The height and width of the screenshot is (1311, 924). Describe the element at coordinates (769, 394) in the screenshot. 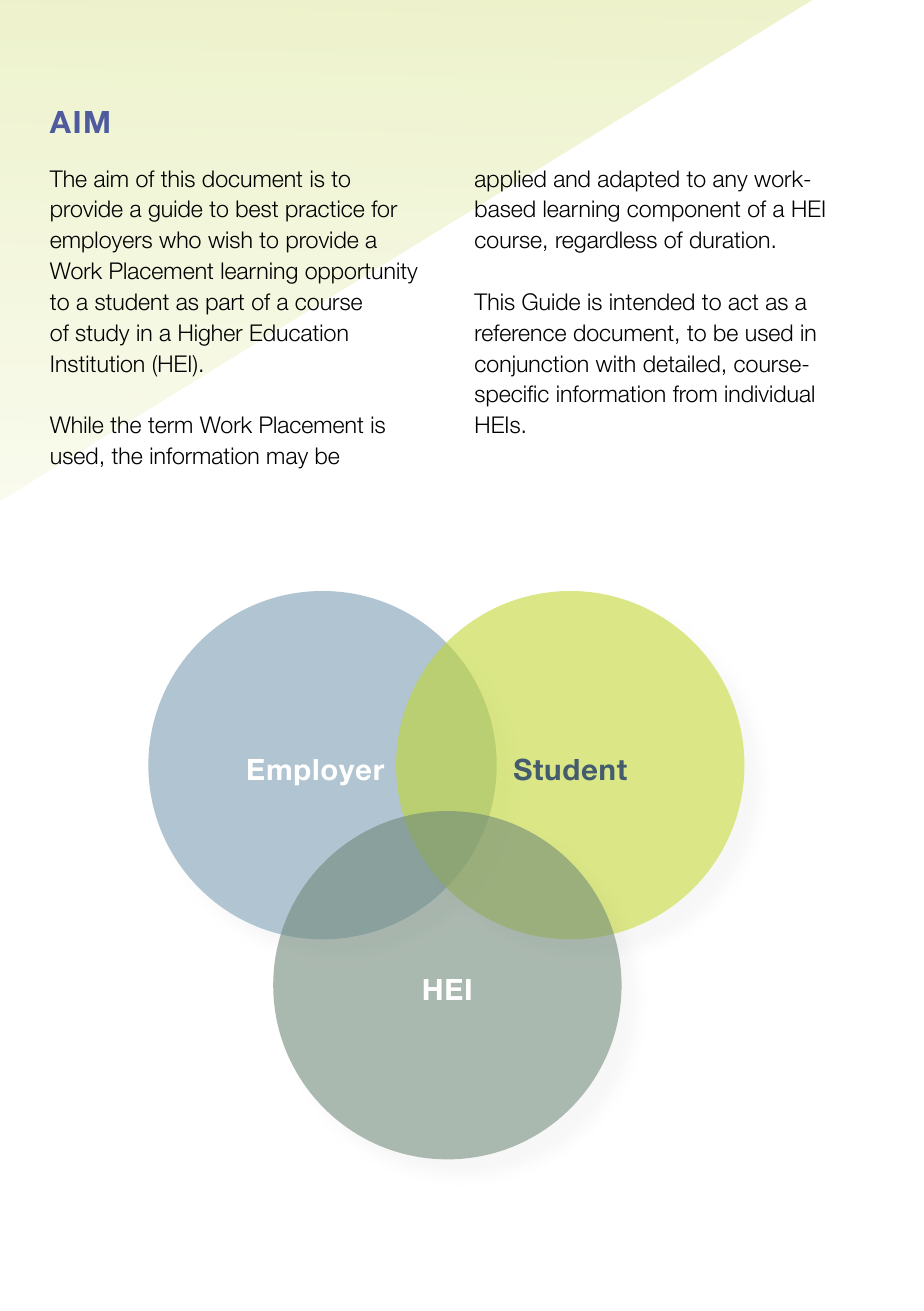

I see `individual` at that location.
